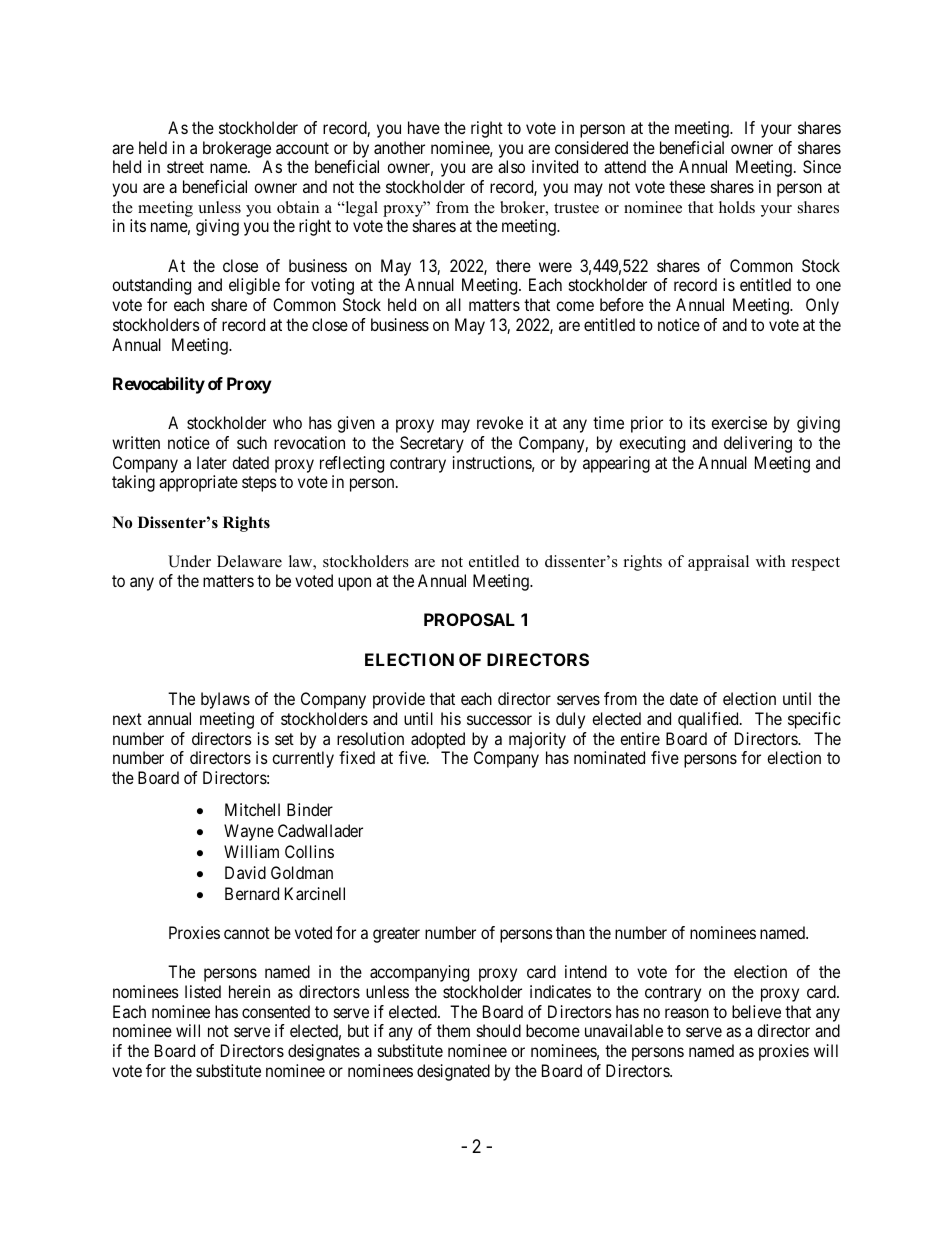 The image size is (952, 1233). Describe the element at coordinates (511, 166) in the document. I see `also` at that location.
